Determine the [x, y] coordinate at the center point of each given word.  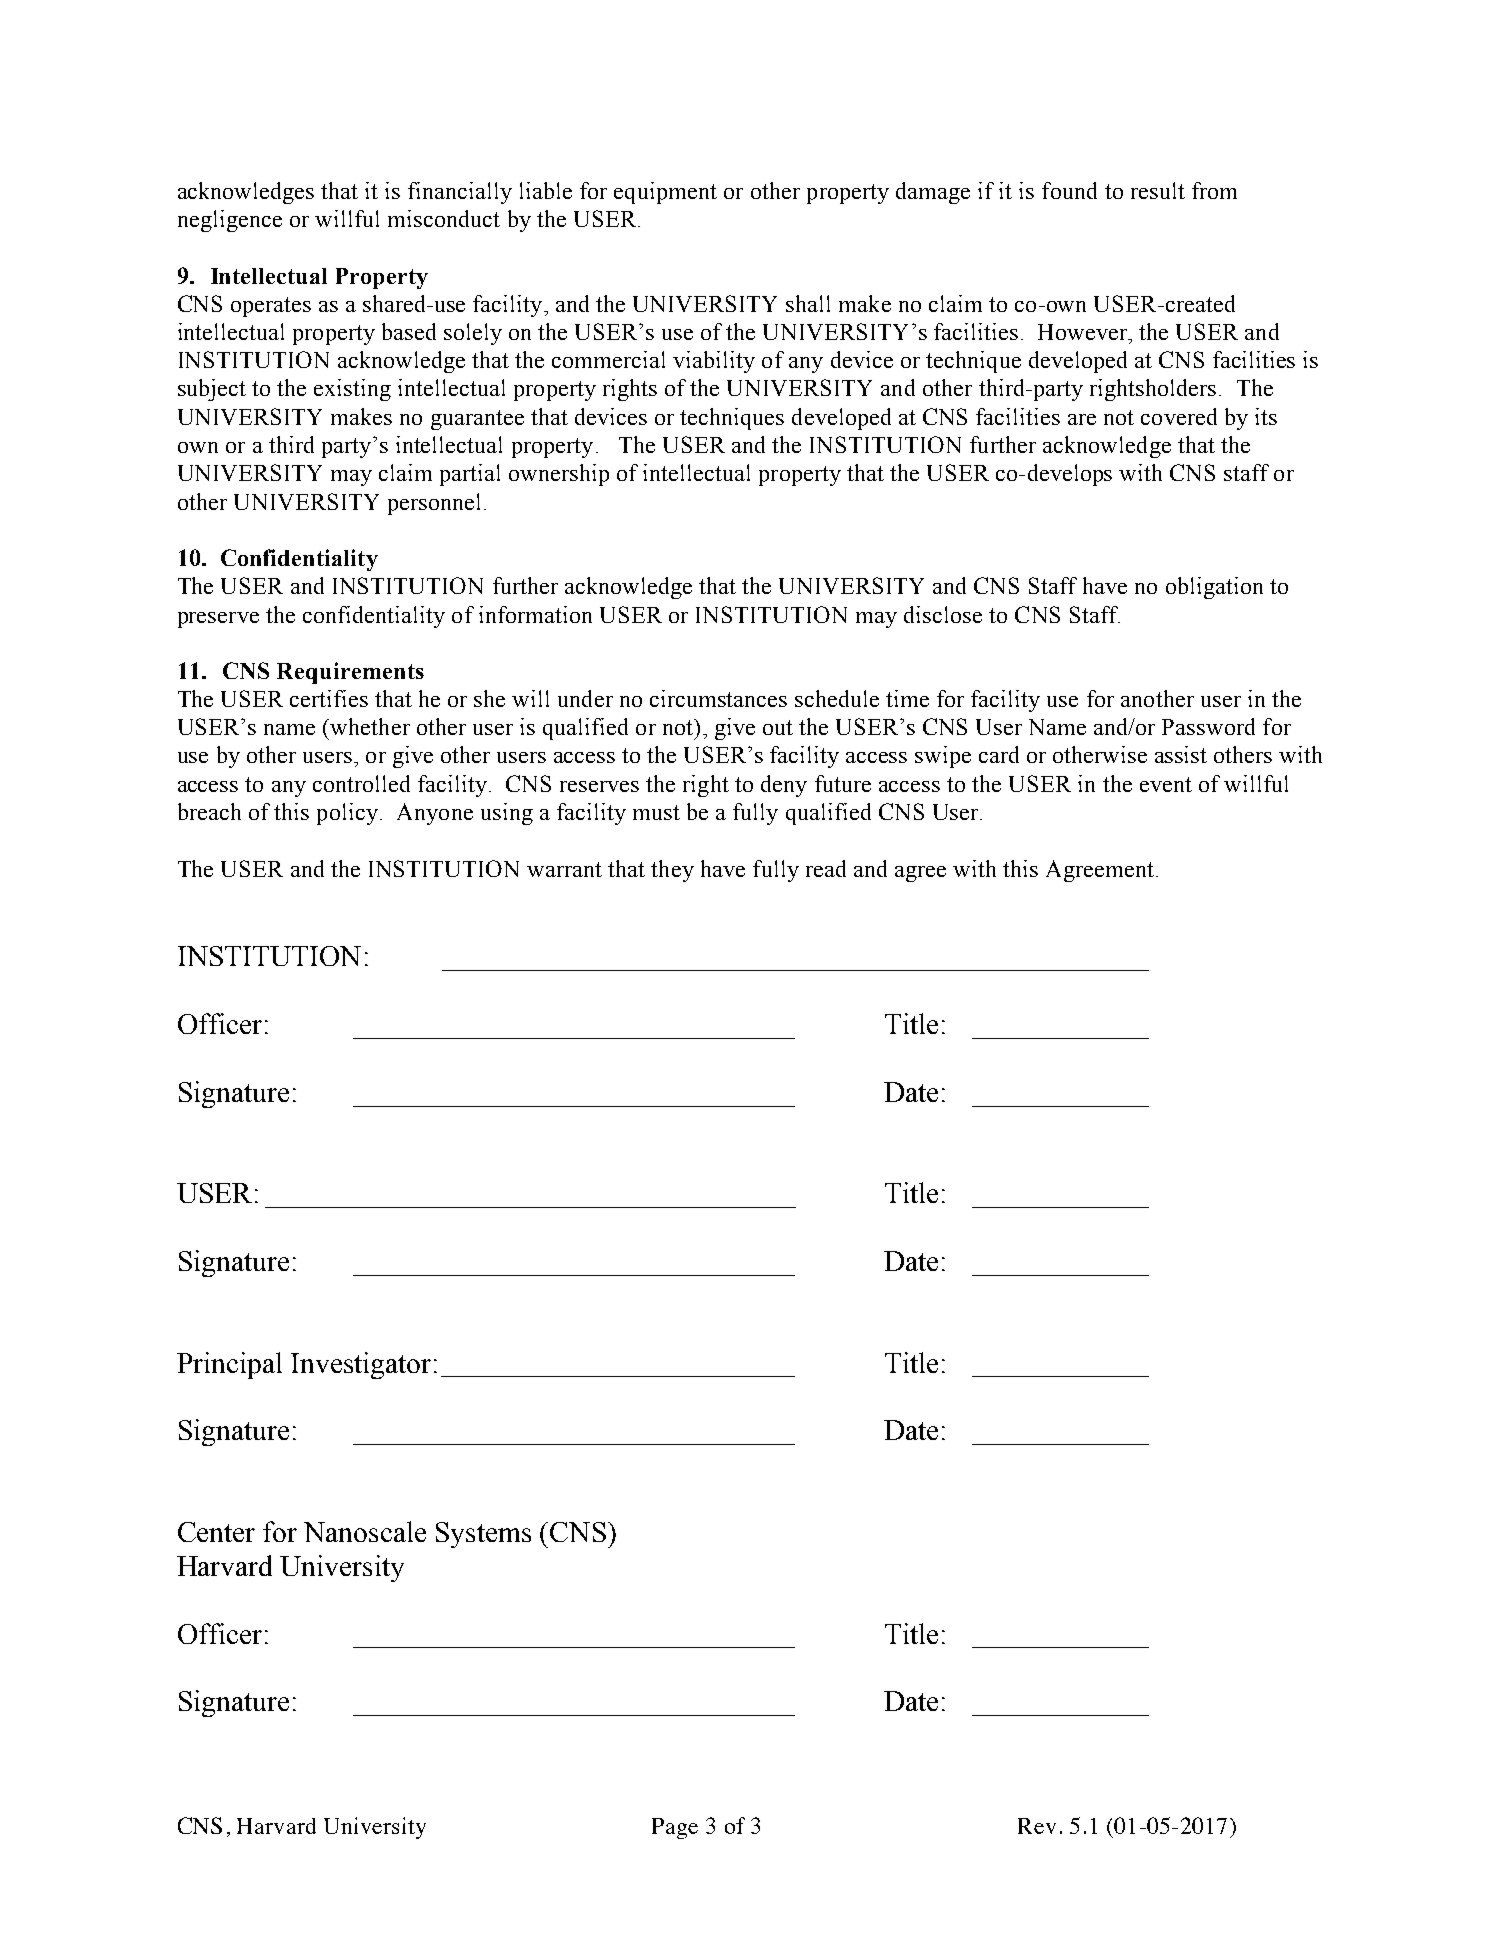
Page [675, 1828]
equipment [665, 193]
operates [271, 307]
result [1158, 190]
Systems [483, 1535]
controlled [361, 783]
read [826, 868]
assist [1181, 754]
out [778, 727]
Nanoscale [365, 1531]
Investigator [361, 1365]
